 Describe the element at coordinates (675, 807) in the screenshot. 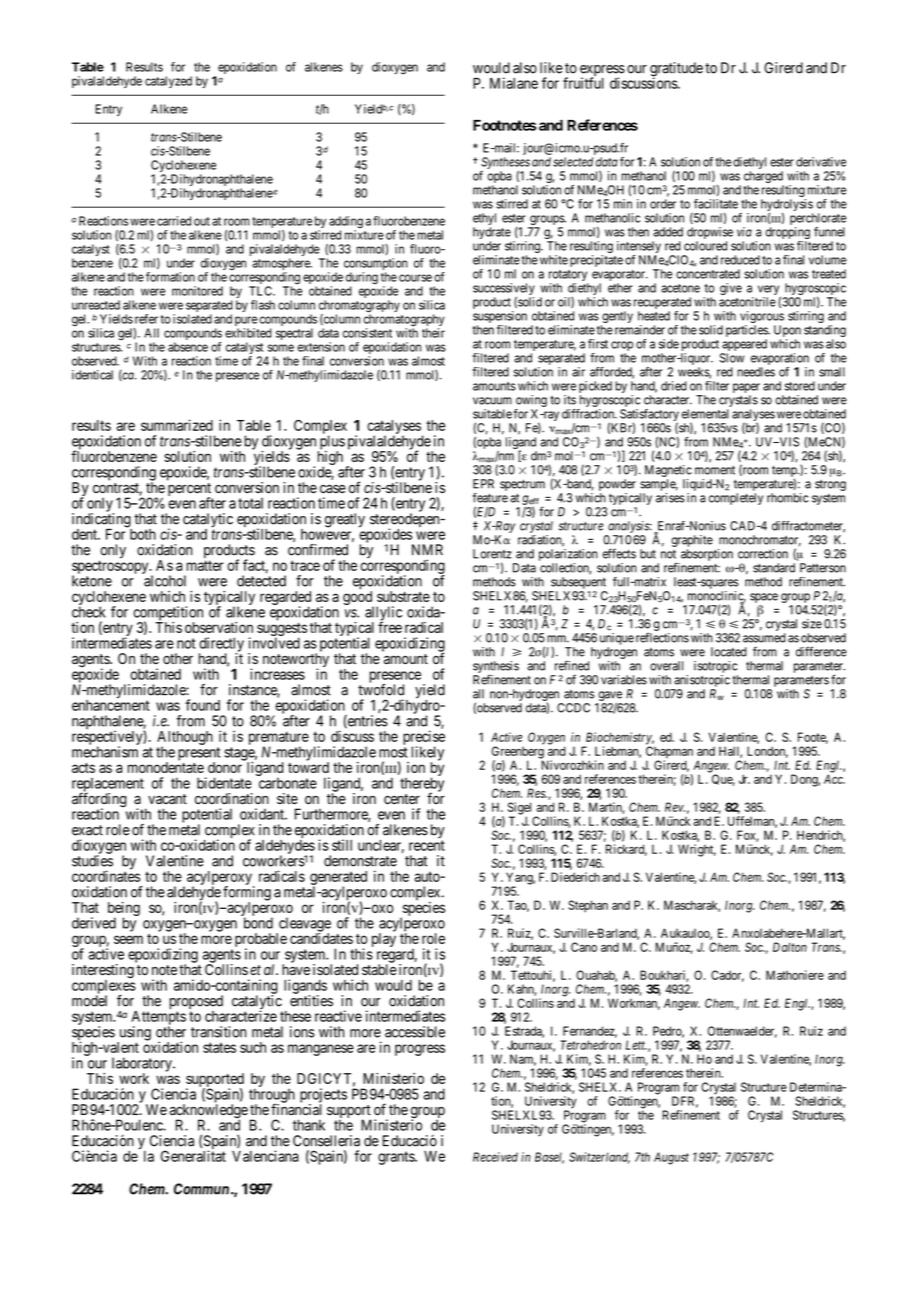

I see `Rev` at that location.
